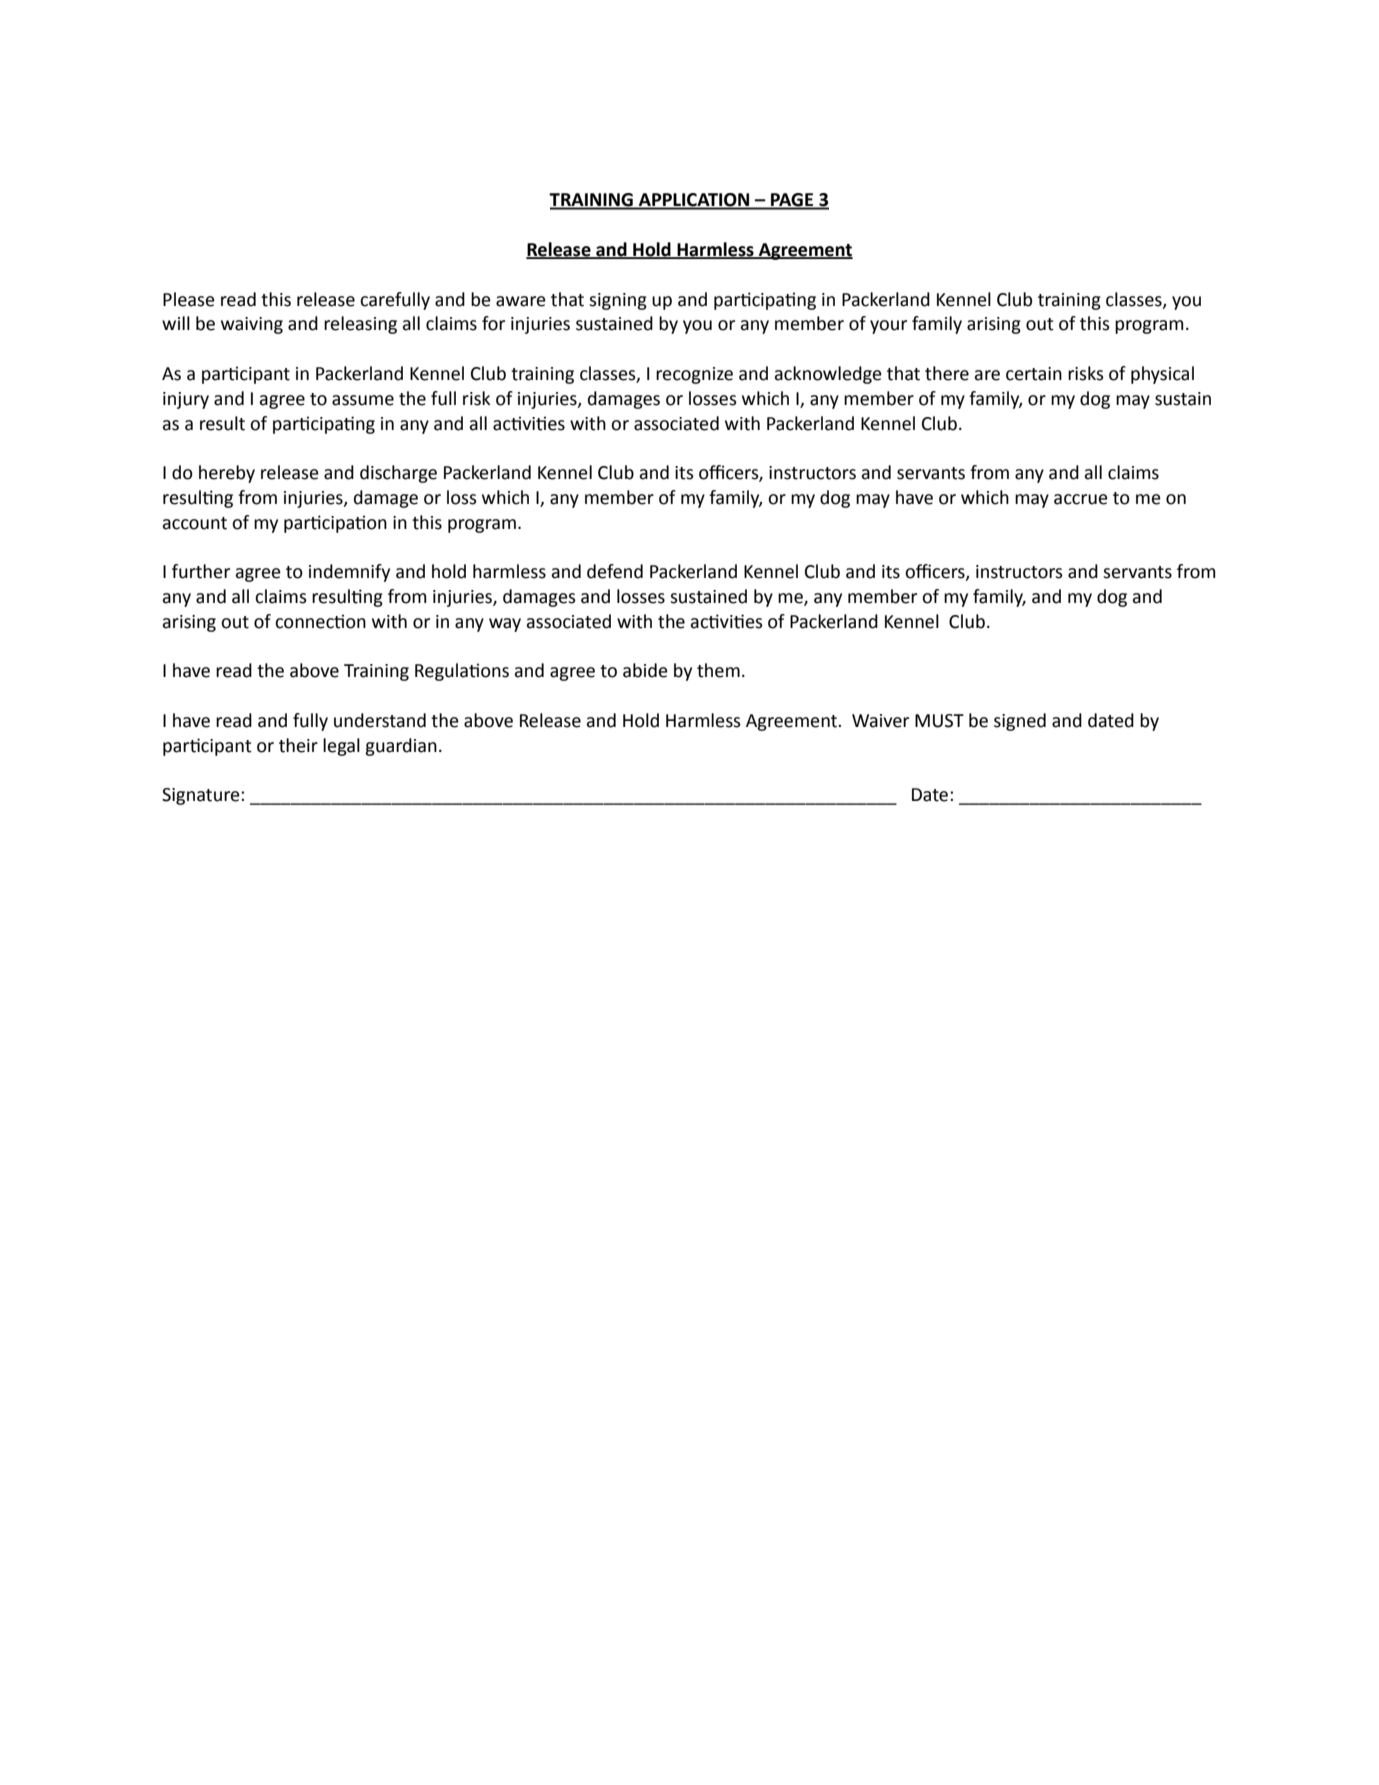 The height and width of the screenshot is (1785, 1379). What do you see at coordinates (202, 796) in the screenshot?
I see `Signature` at bounding box center [202, 796].
